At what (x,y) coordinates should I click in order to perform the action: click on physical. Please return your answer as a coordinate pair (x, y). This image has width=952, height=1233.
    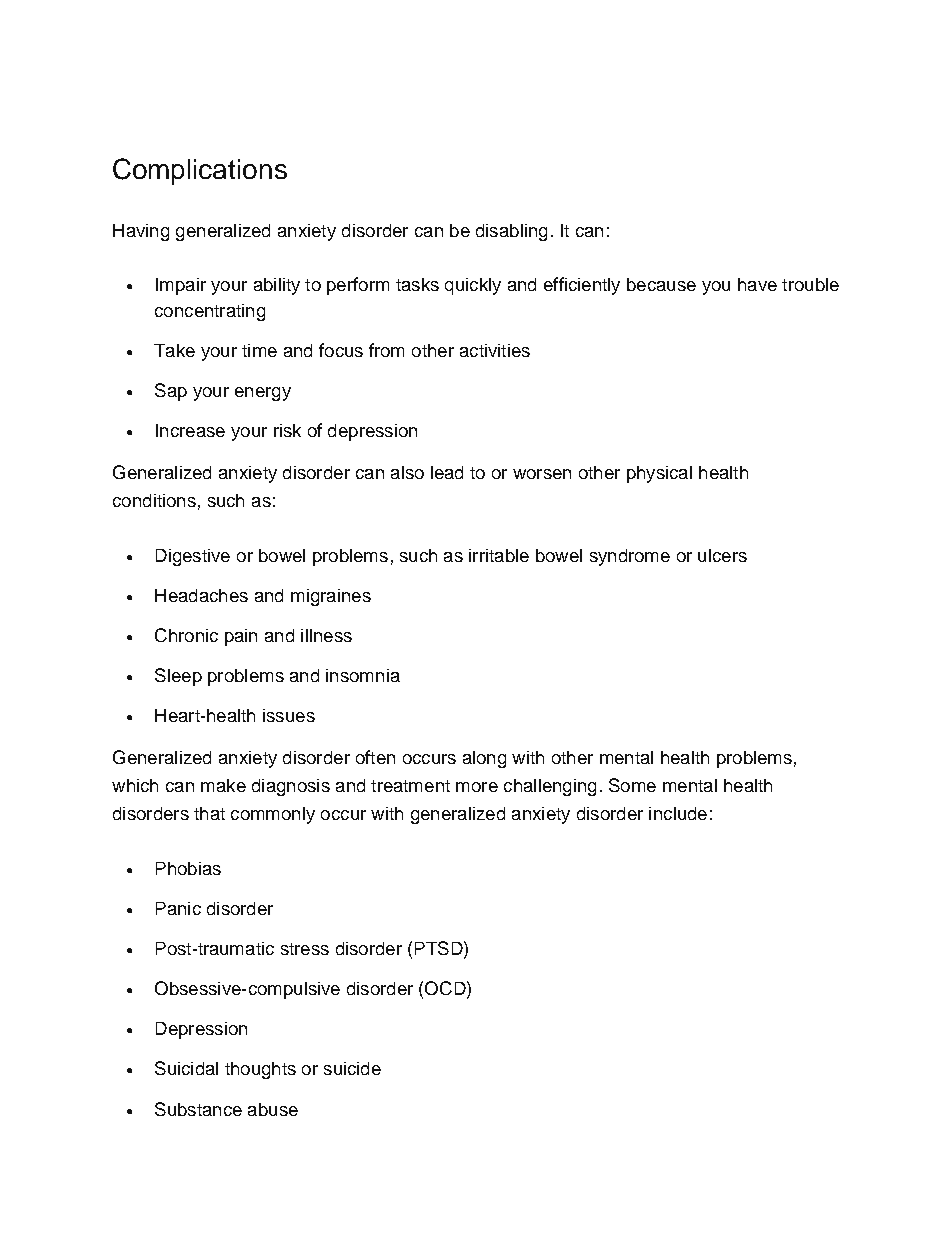
    Looking at the image, I should click on (659, 474).
